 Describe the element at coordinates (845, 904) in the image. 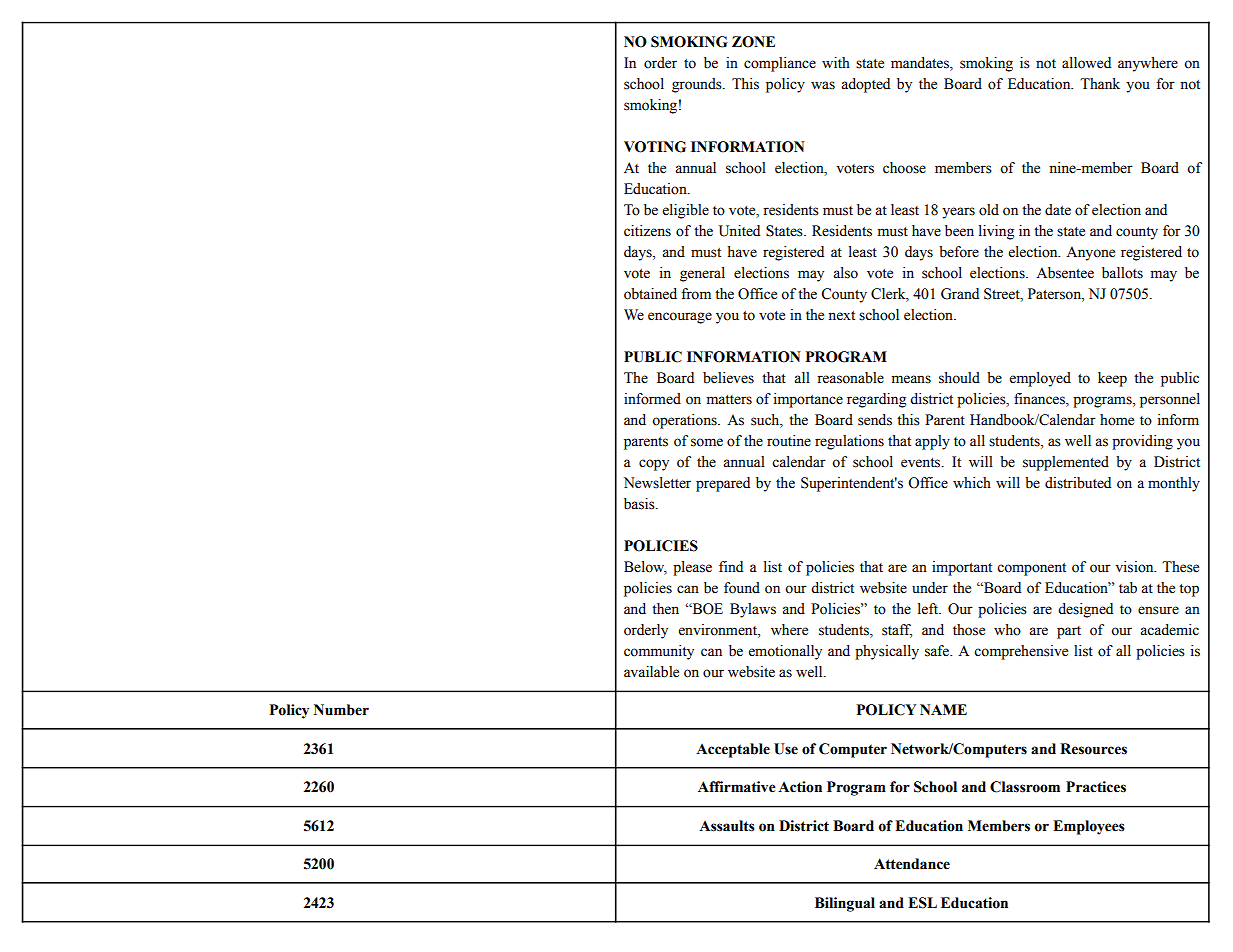

I see `Bilingual` at that location.
